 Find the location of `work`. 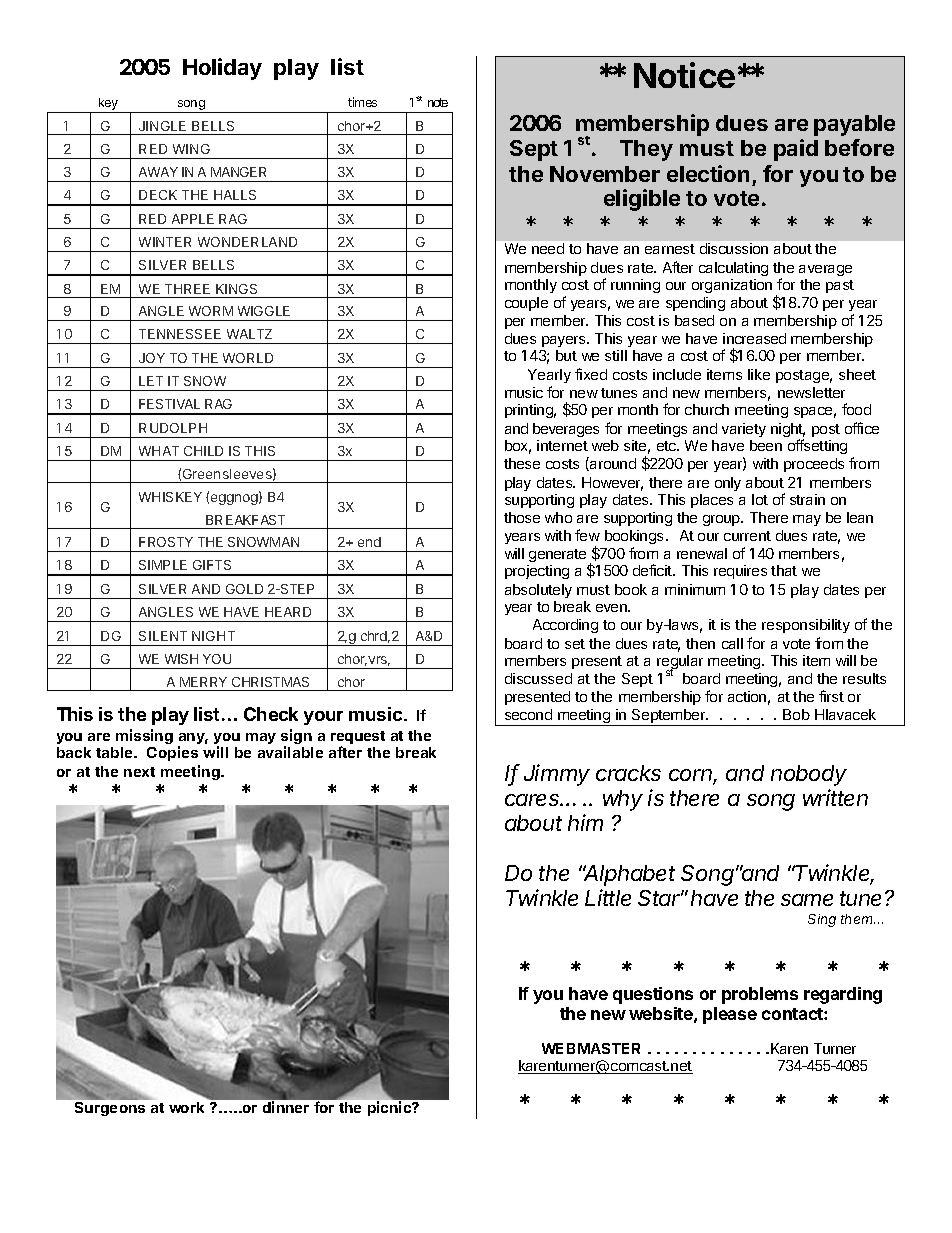

work is located at coordinates (186, 1107).
